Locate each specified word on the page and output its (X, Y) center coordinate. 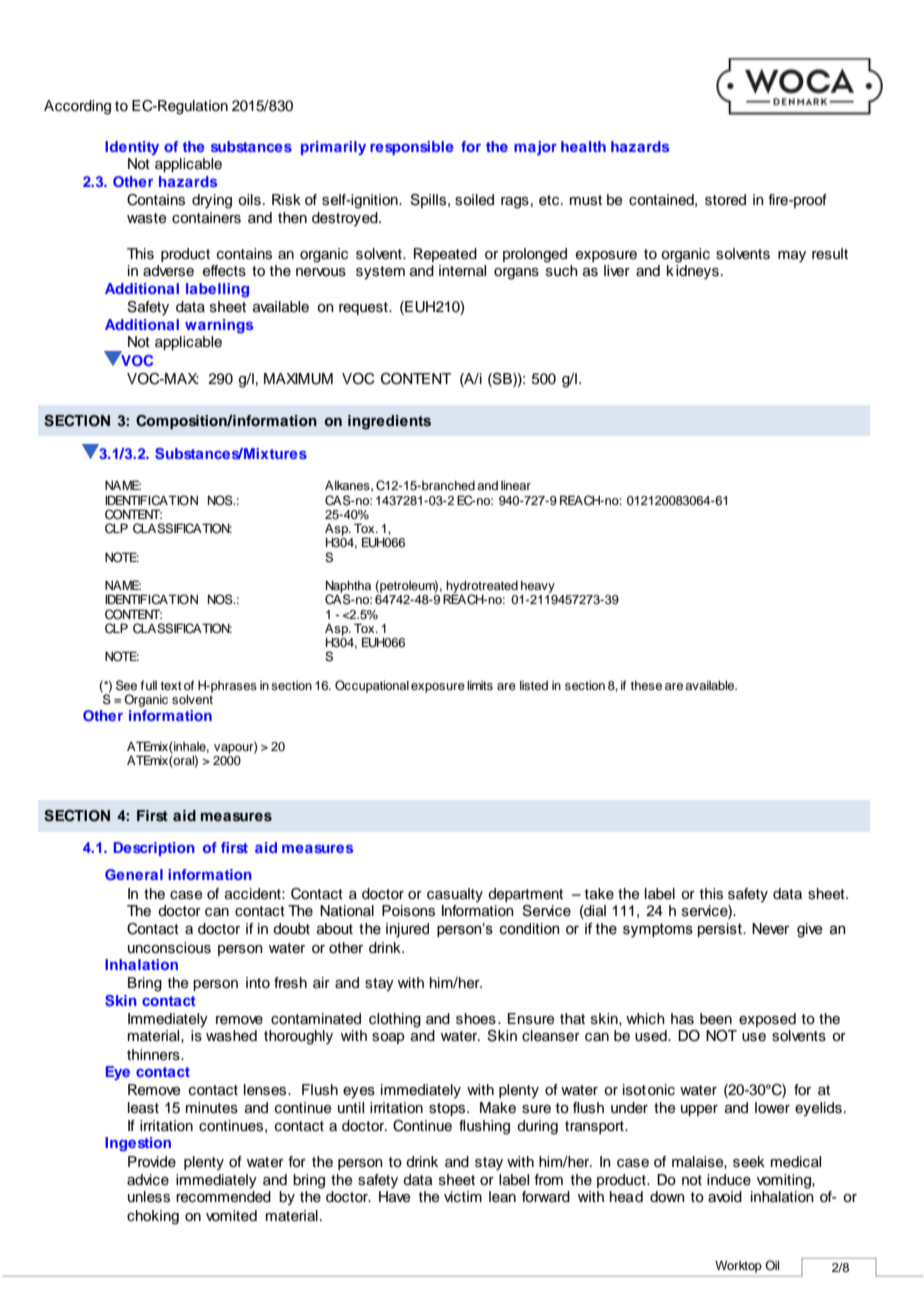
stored (725, 200)
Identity (132, 148)
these (646, 685)
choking (153, 1217)
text (171, 685)
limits (480, 685)
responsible (412, 148)
